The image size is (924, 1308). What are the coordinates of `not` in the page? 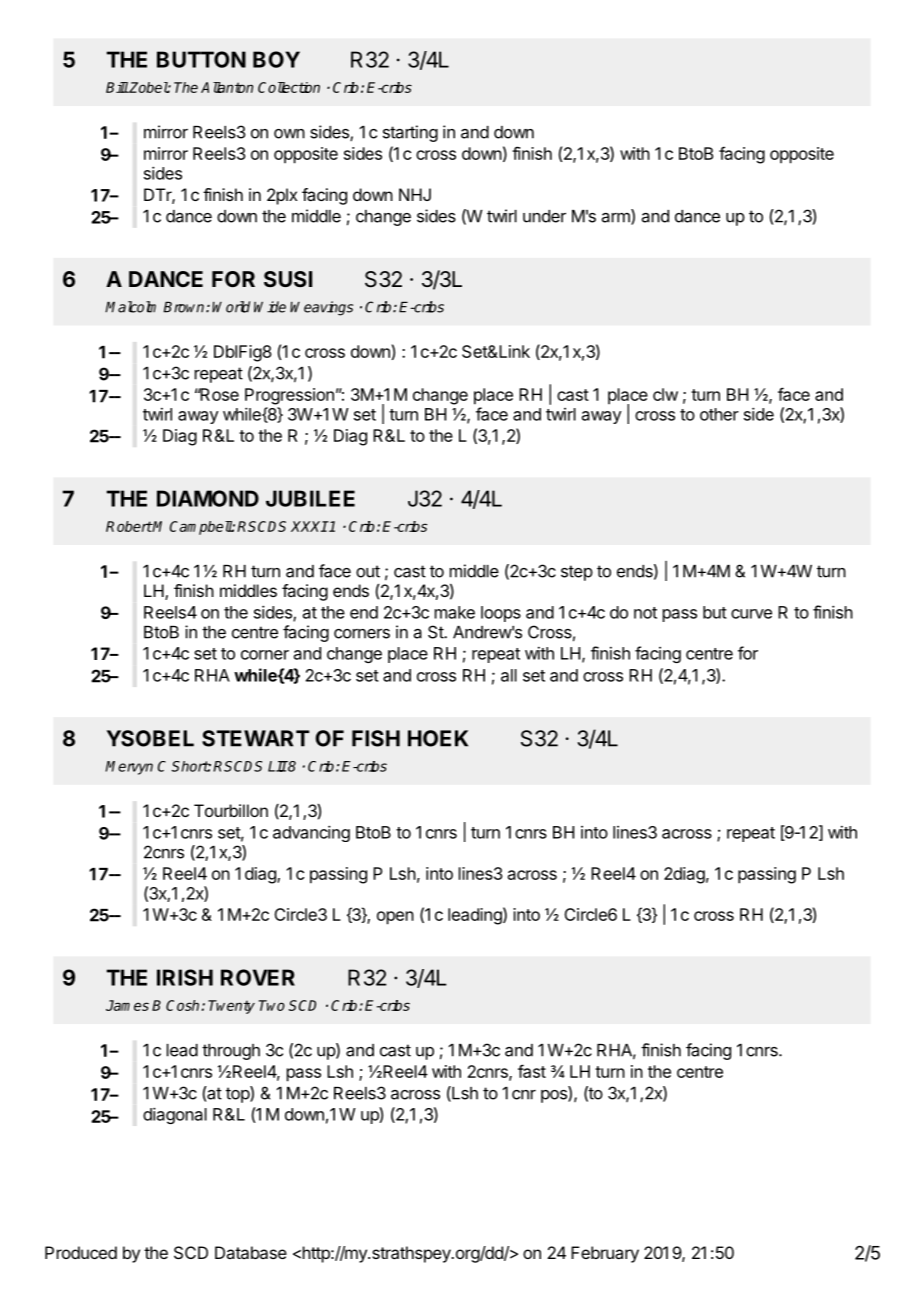 It's located at (645, 613).
